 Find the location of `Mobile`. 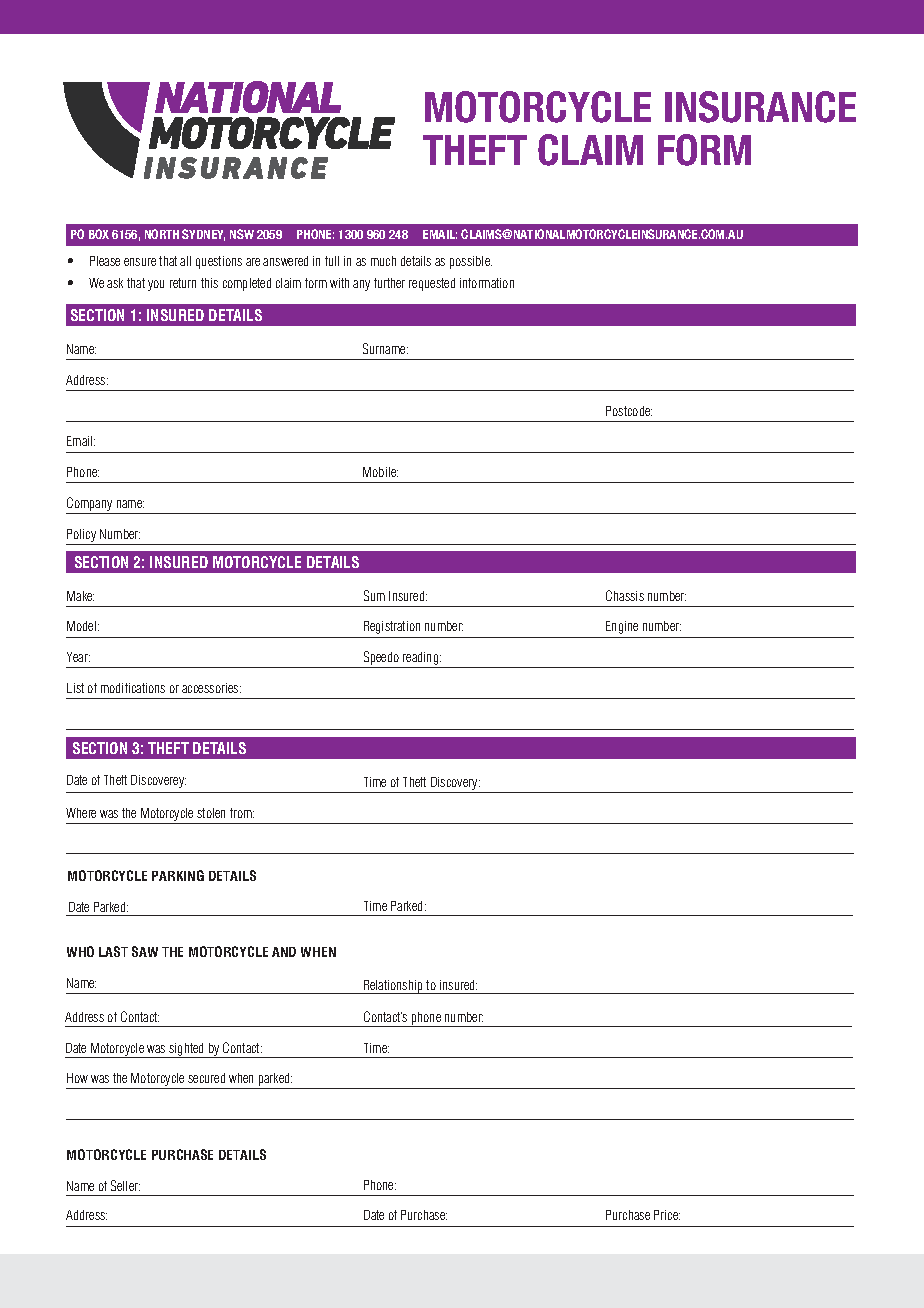

Mobile is located at coordinates (380, 472).
